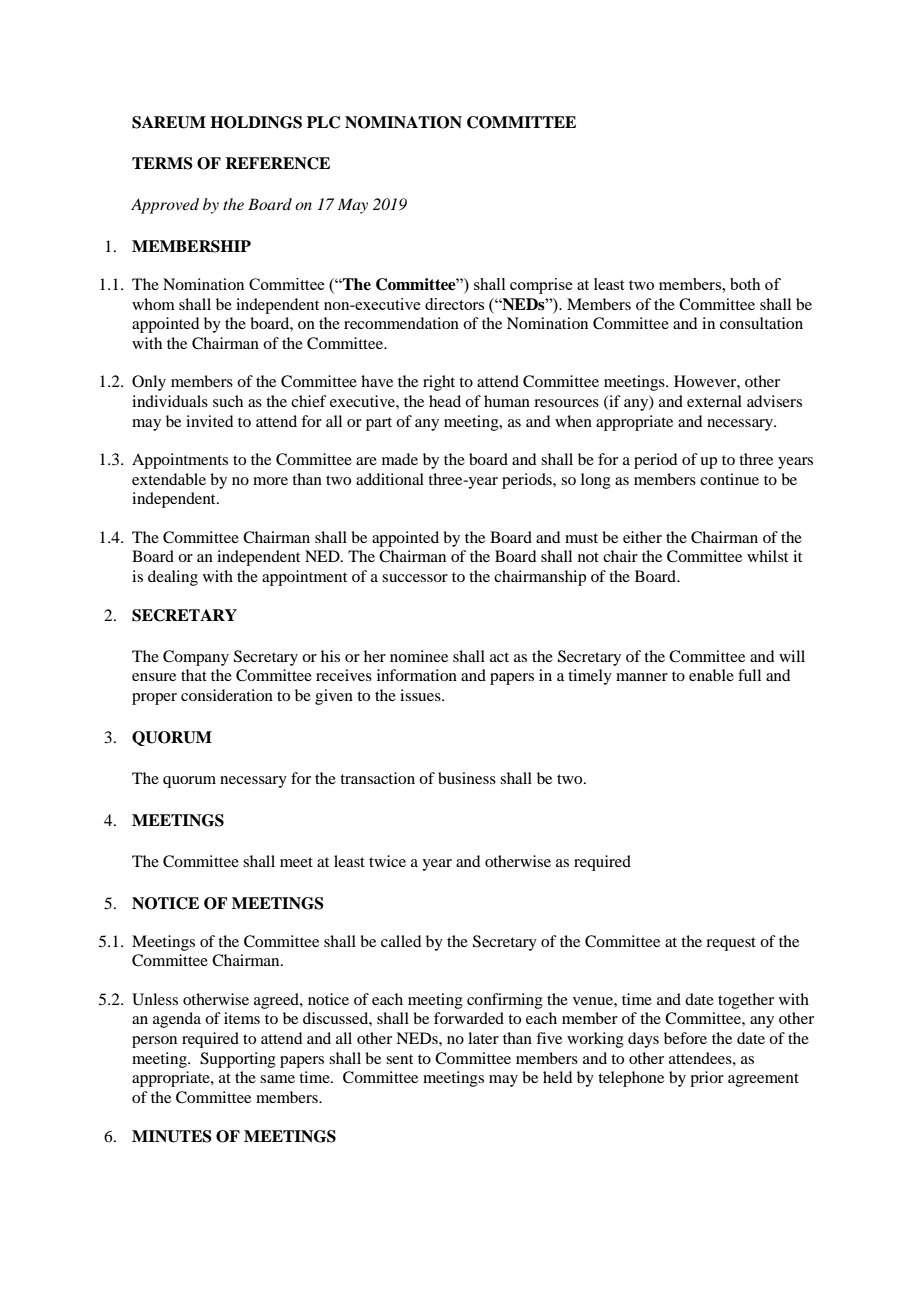 This page has height=1309, width=924. I want to click on both, so click(745, 284).
